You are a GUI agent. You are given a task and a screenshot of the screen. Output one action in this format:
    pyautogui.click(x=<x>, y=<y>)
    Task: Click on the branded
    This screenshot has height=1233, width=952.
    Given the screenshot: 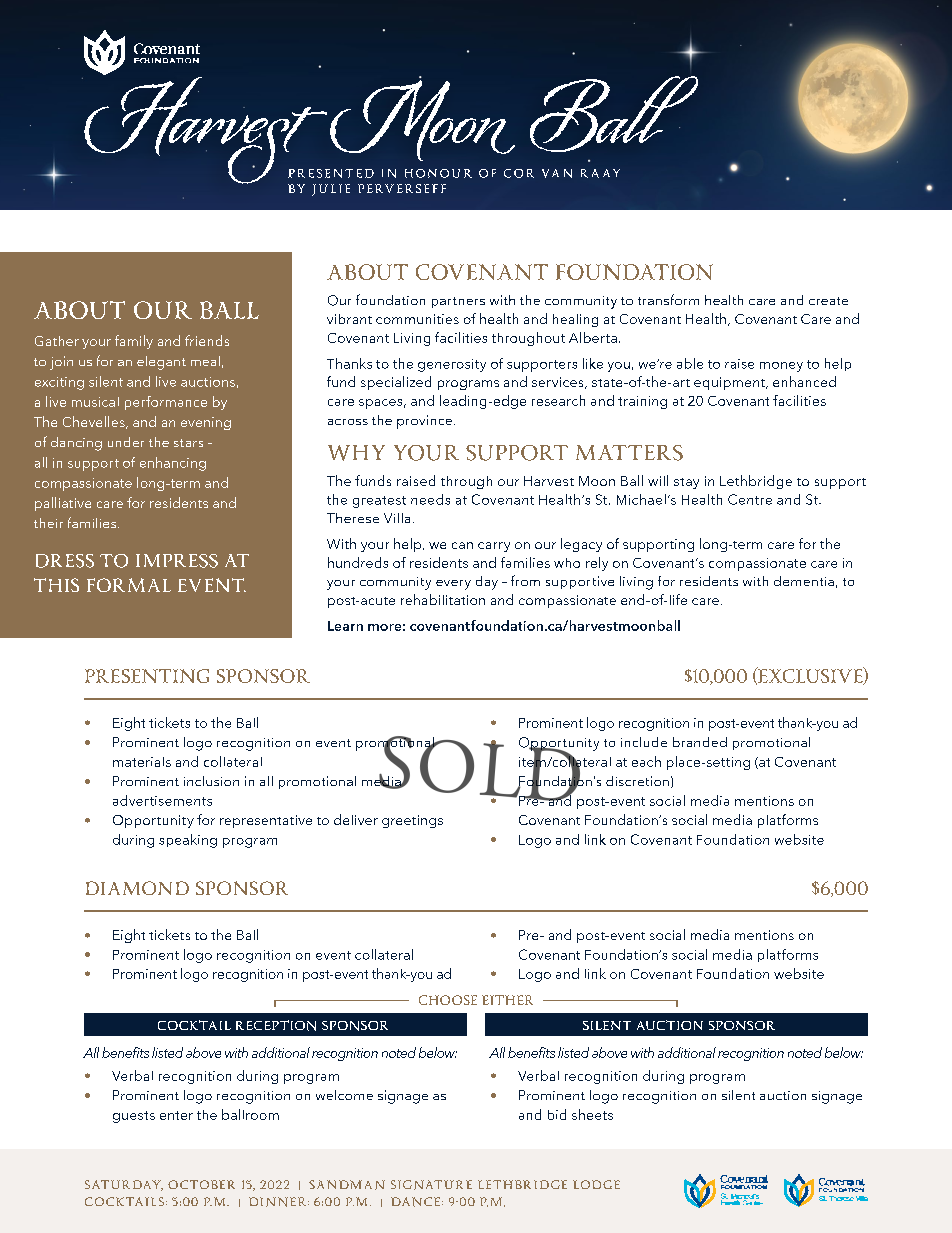 What is the action you would take?
    pyautogui.click(x=700, y=742)
